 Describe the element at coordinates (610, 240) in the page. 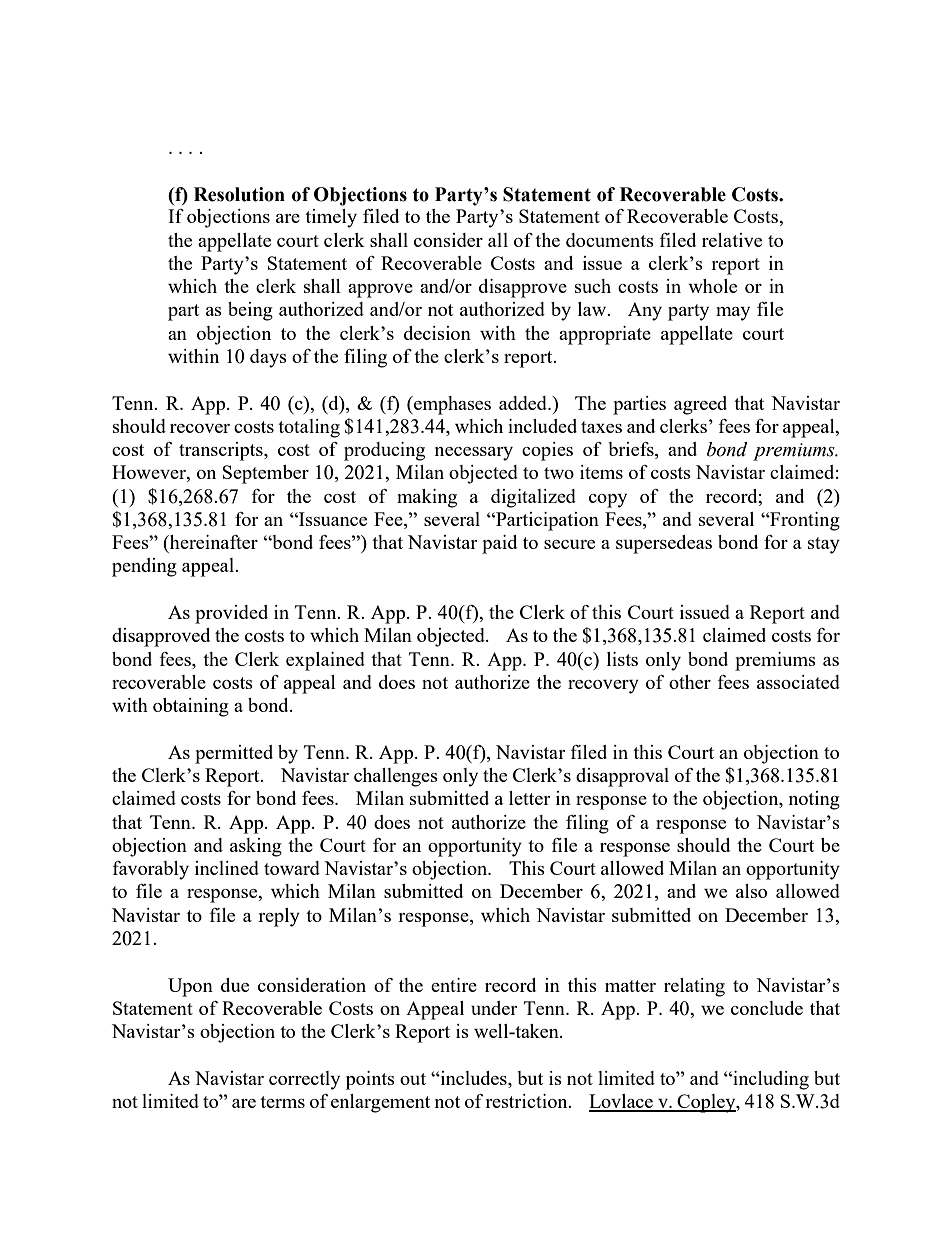

I see `documents` at that location.
